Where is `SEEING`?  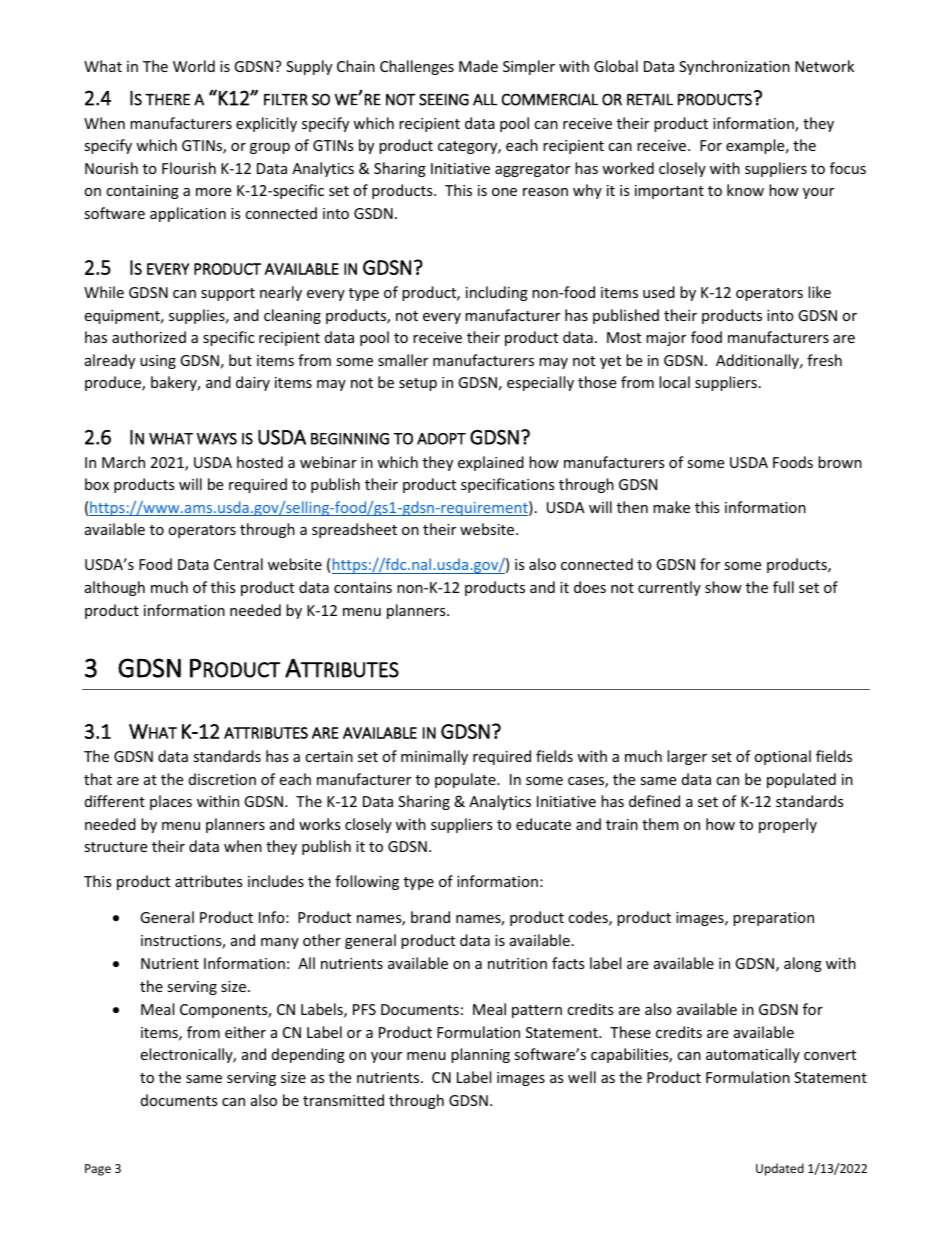 SEEING is located at coordinates (444, 100).
